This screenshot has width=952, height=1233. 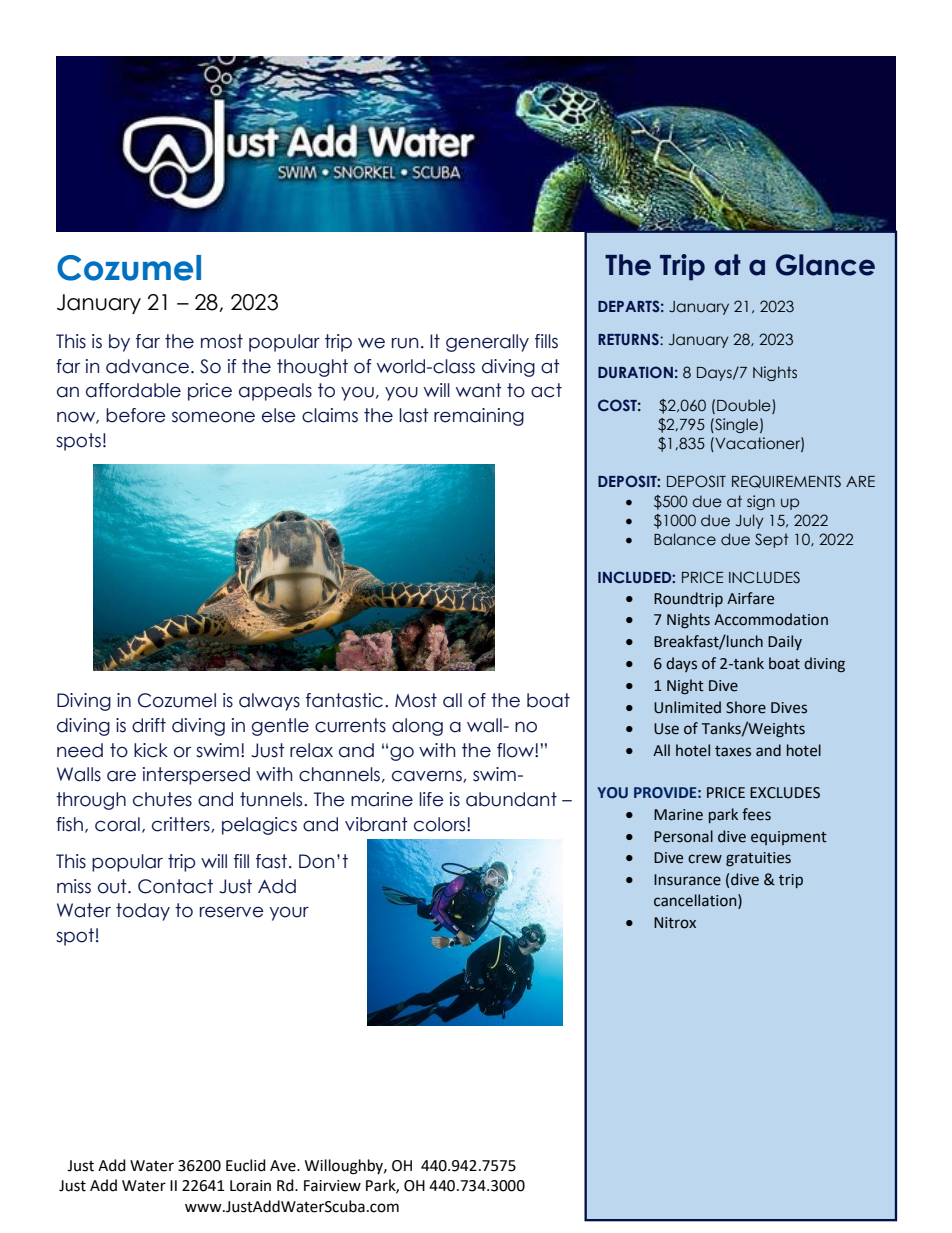 I want to click on advance, so click(x=147, y=366).
